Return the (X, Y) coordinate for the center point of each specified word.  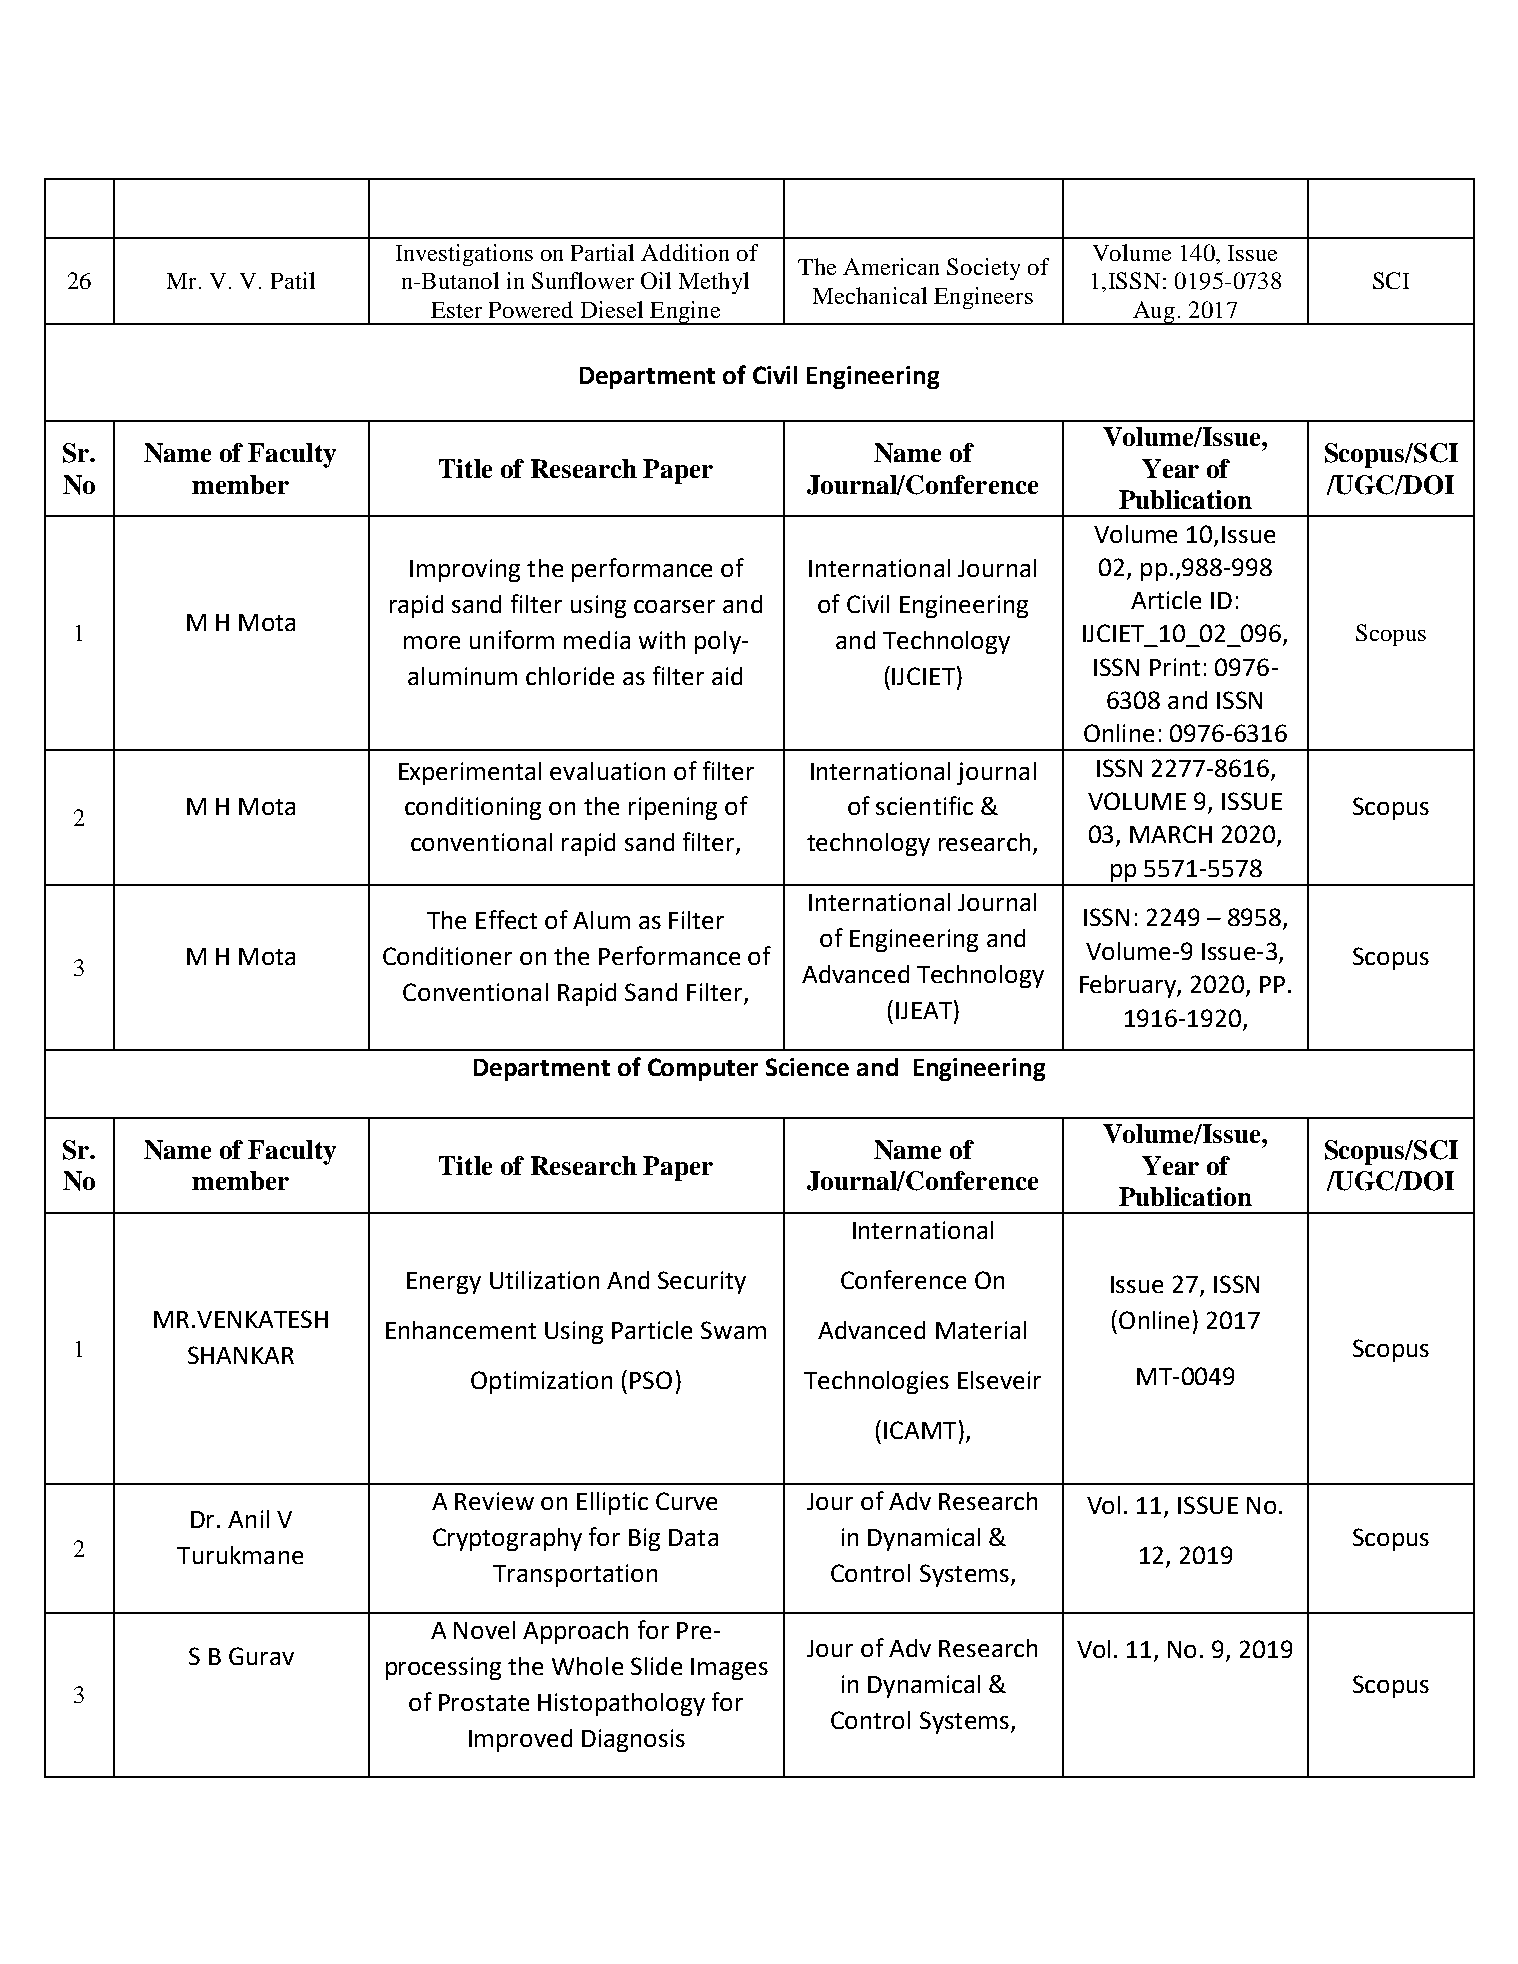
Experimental (470, 773)
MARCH (1171, 834)
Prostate (484, 1702)
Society (983, 269)
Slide (656, 1666)
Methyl (714, 283)
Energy (444, 1283)
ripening (673, 808)
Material (981, 1330)
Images (729, 1669)
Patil (293, 280)
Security (702, 1282)
